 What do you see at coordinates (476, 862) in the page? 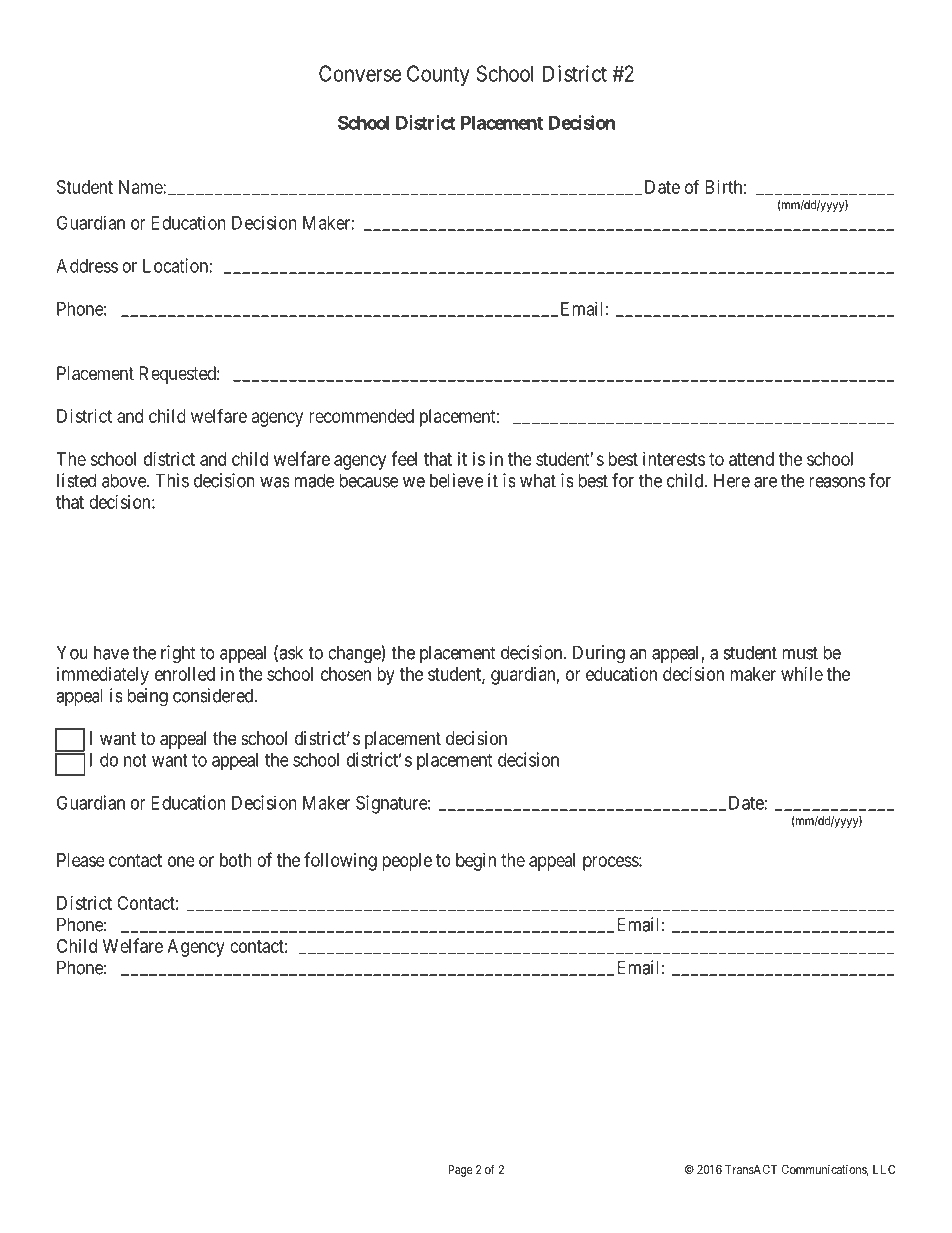
I see `begin` at bounding box center [476, 862].
